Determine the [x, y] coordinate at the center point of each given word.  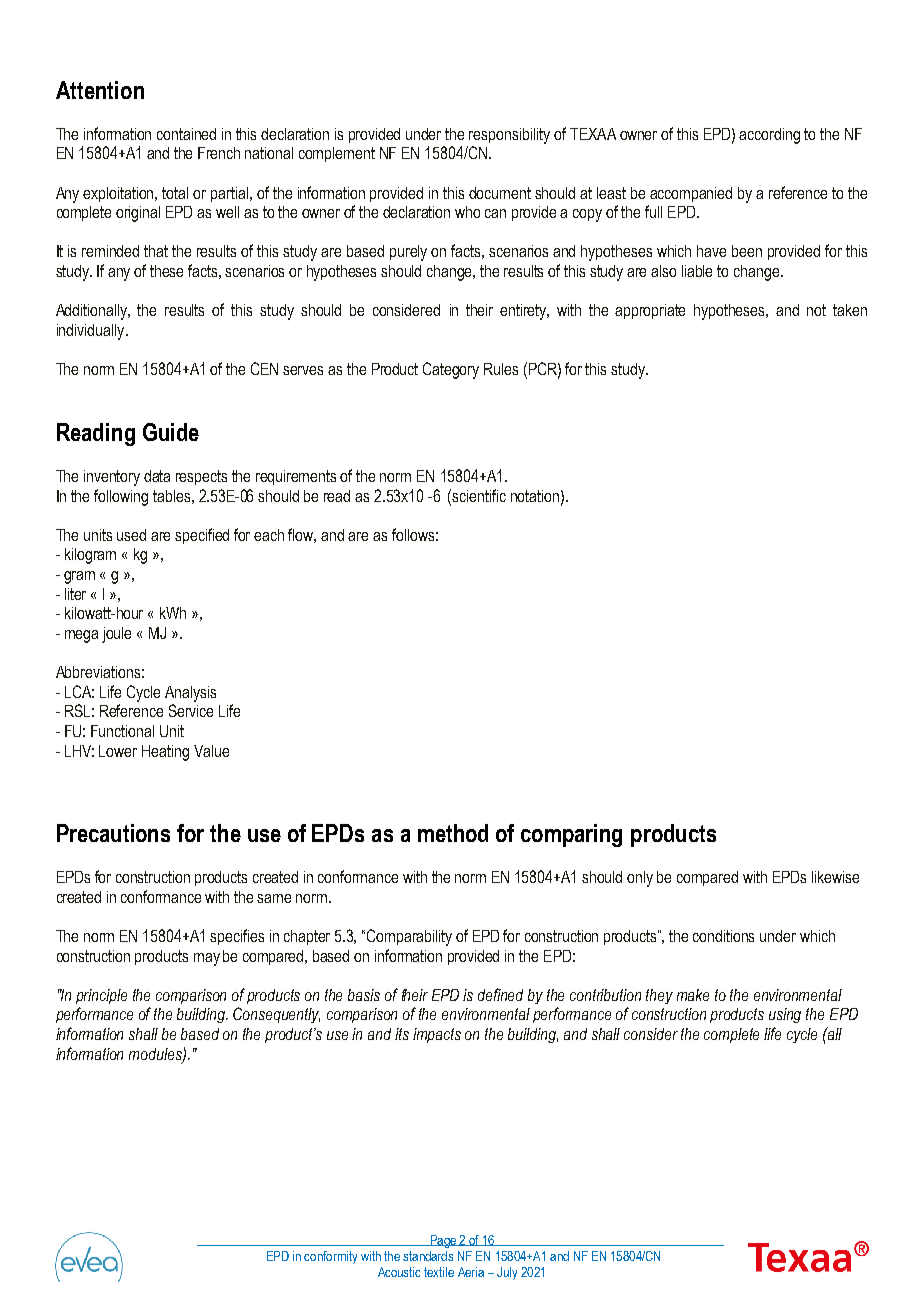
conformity [330, 1257]
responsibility [509, 136]
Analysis [190, 694]
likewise [835, 877]
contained [186, 134]
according [769, 136]
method [453, 833]
